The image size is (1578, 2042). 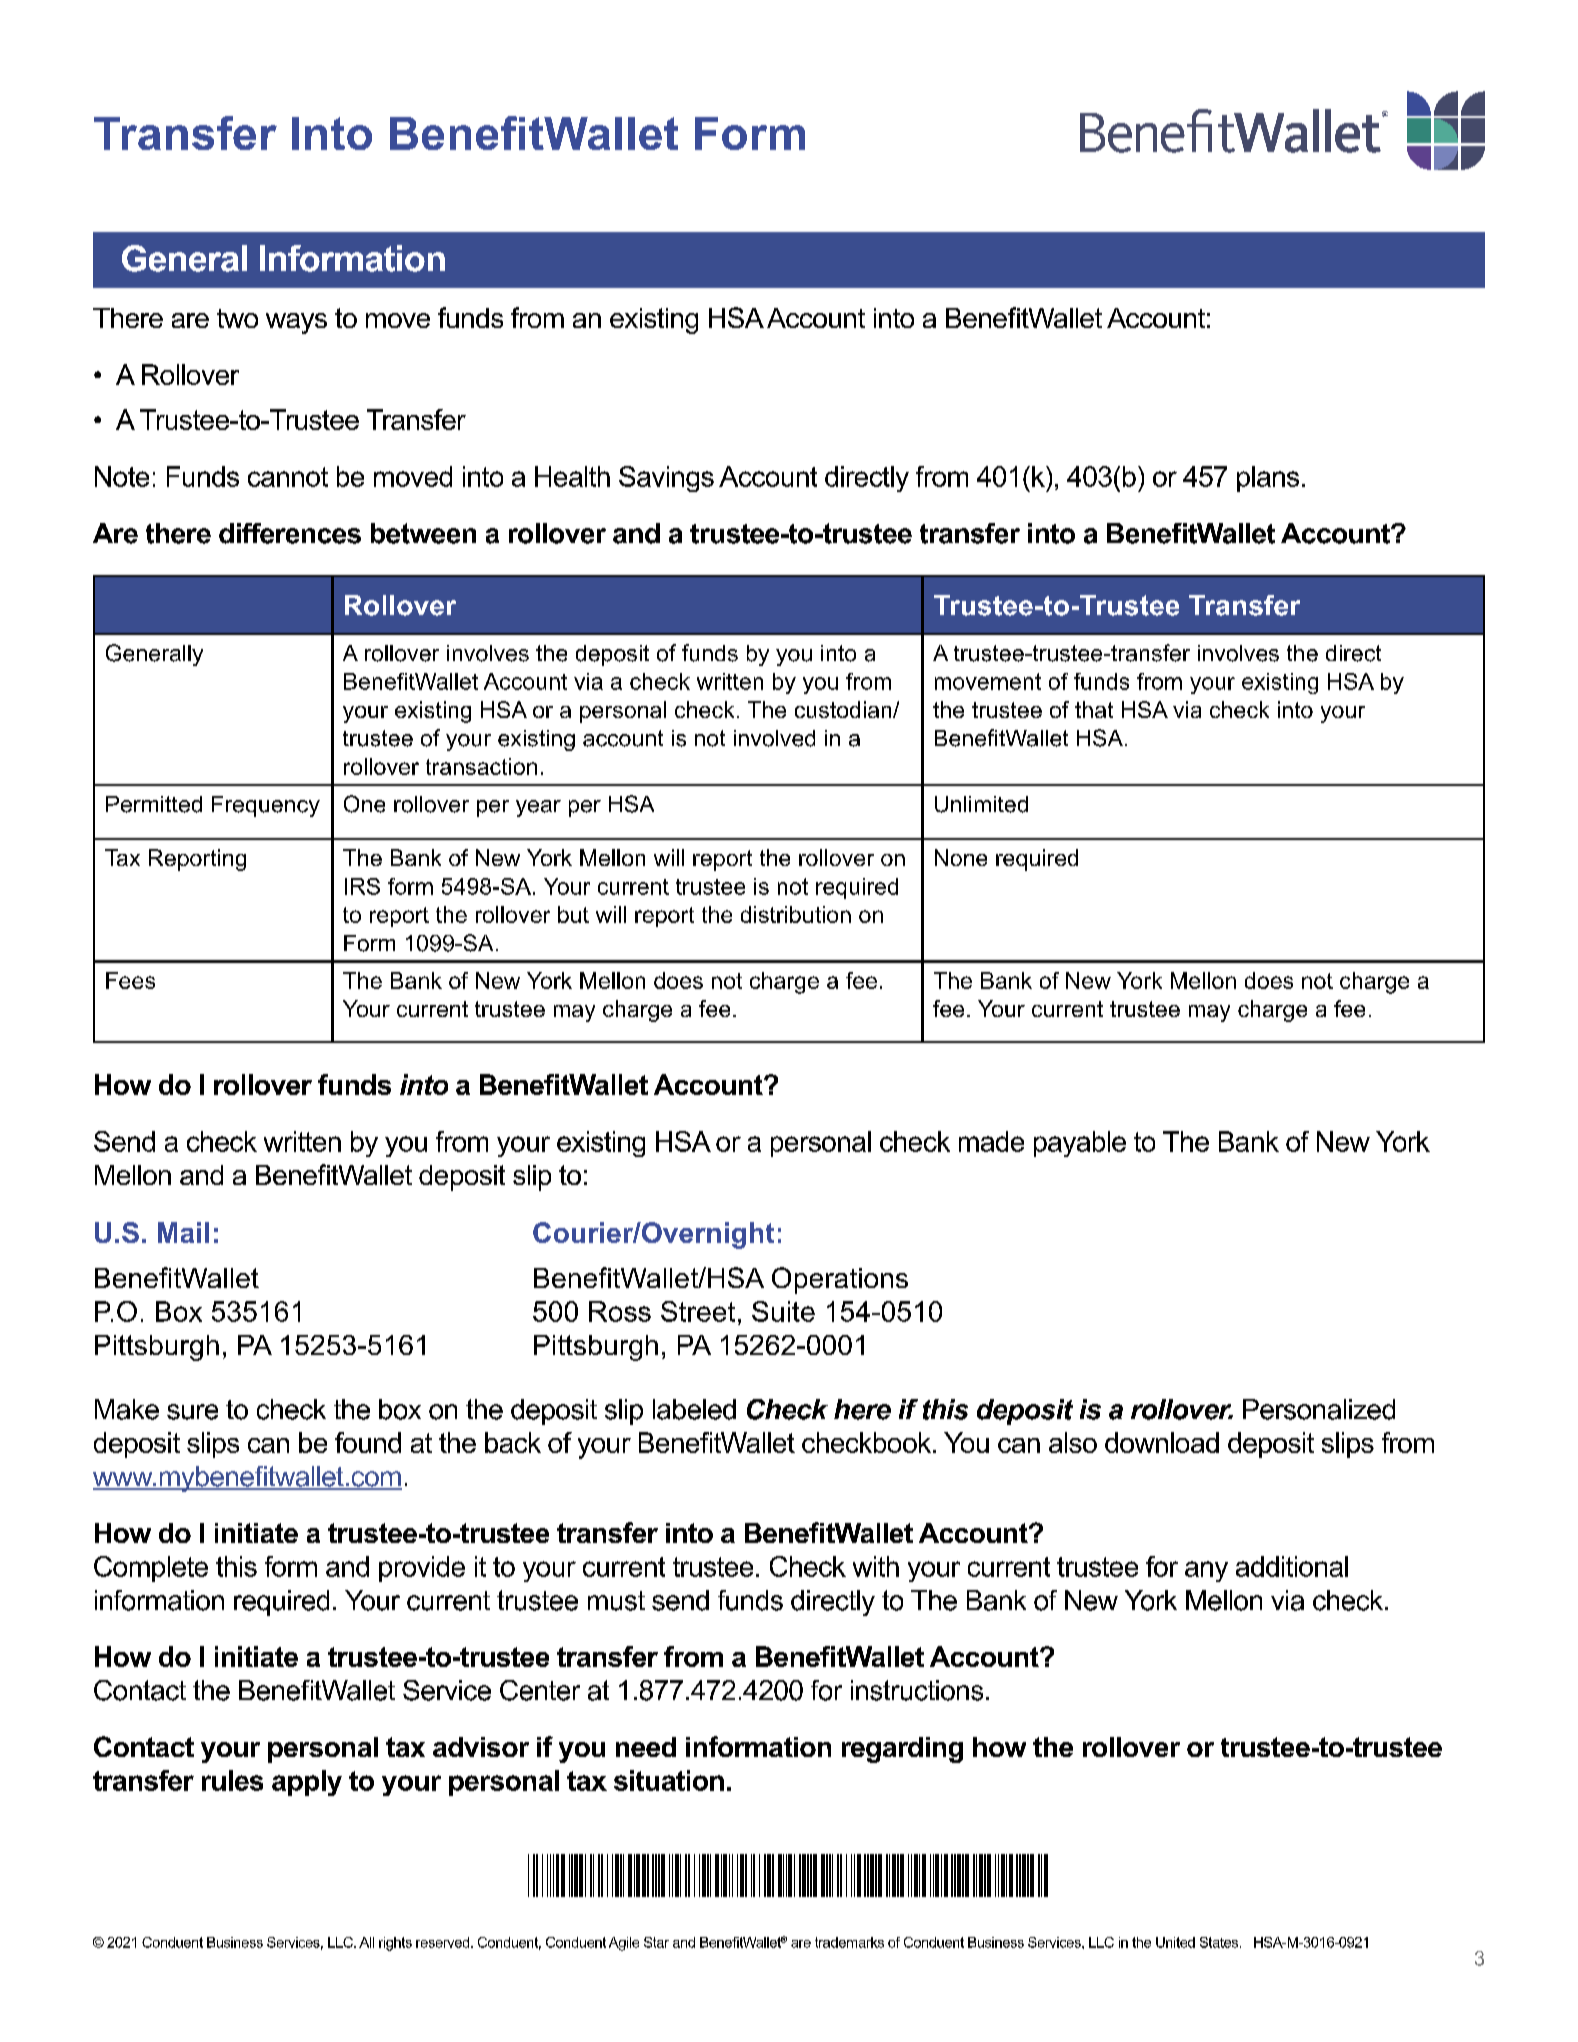 What do you see at coordinates (961, 857) in the page?
I see `None` at bounding box center [961, 857].
